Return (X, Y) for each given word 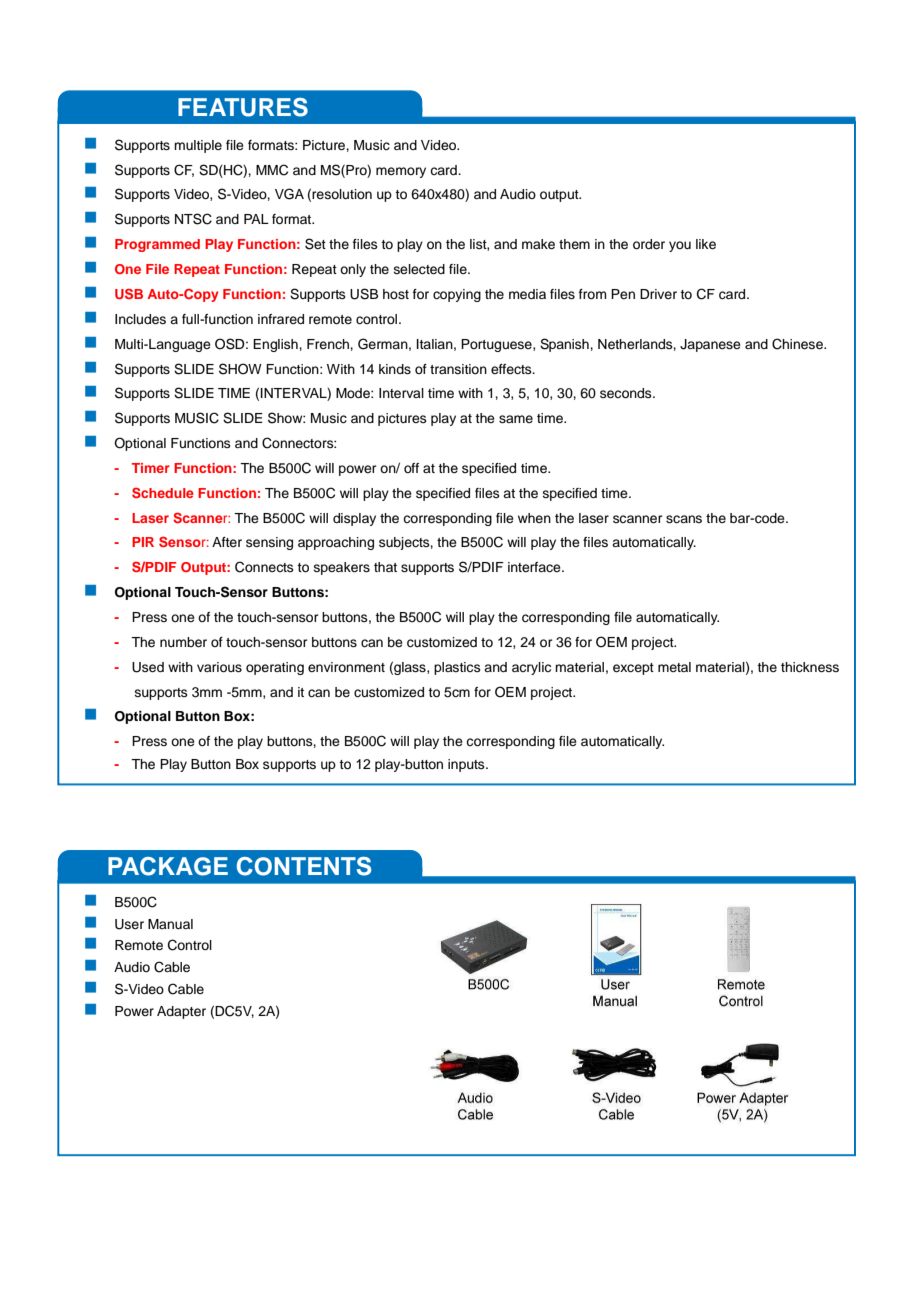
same (516, 419)
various (219, 667)
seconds (627, 393)
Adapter (181, 1012)
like (706, 244)
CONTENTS (304, 866)
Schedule (163, 493)
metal (674, 667)
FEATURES (243, 107)
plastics (457, 668)
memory (401, 172)
